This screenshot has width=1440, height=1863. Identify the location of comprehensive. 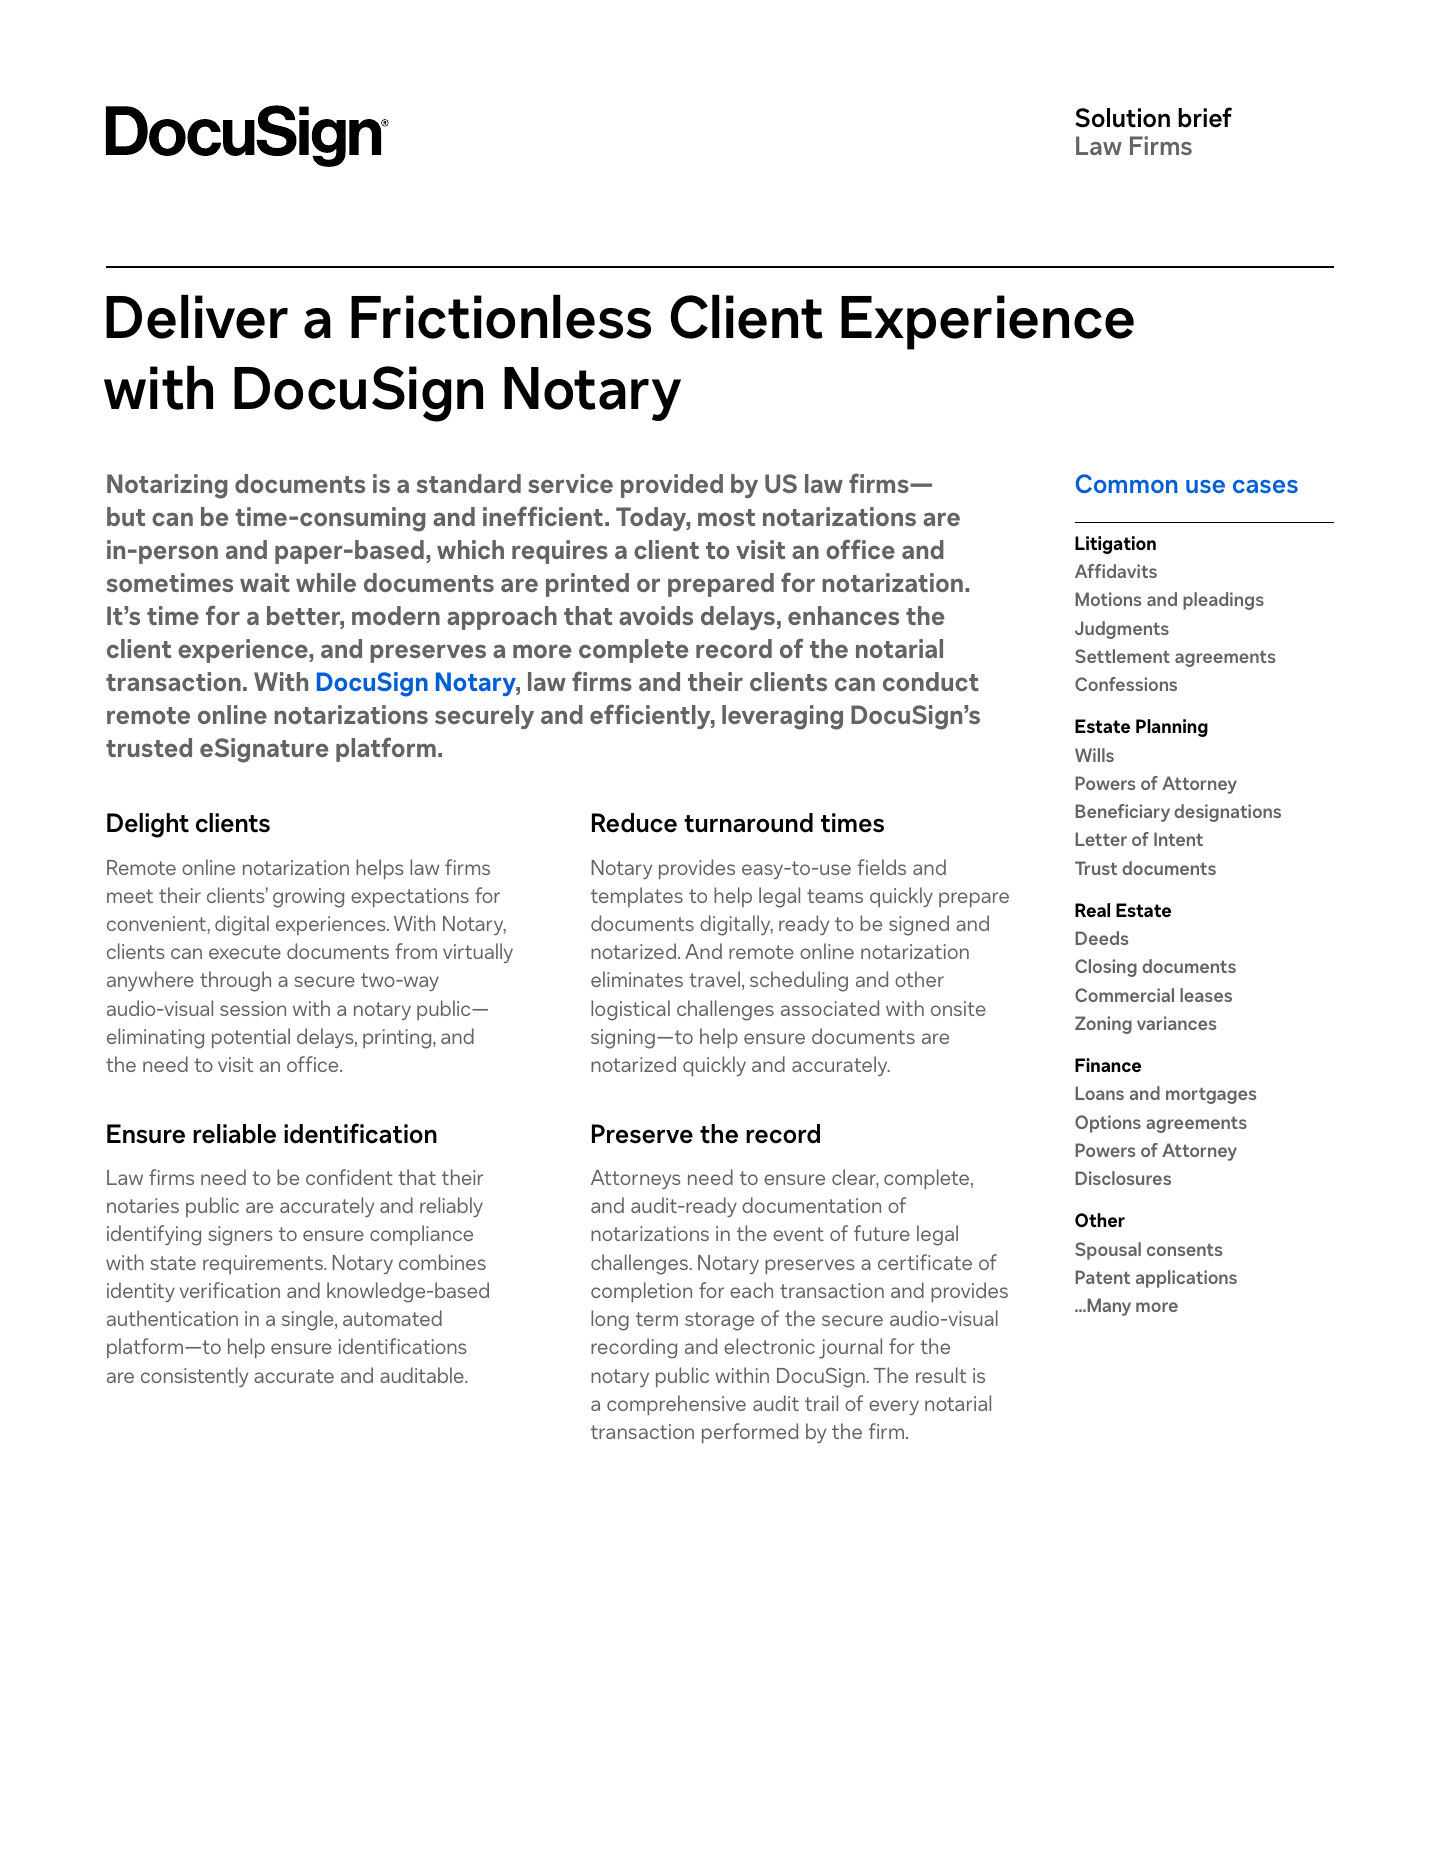
(676, 1405).
